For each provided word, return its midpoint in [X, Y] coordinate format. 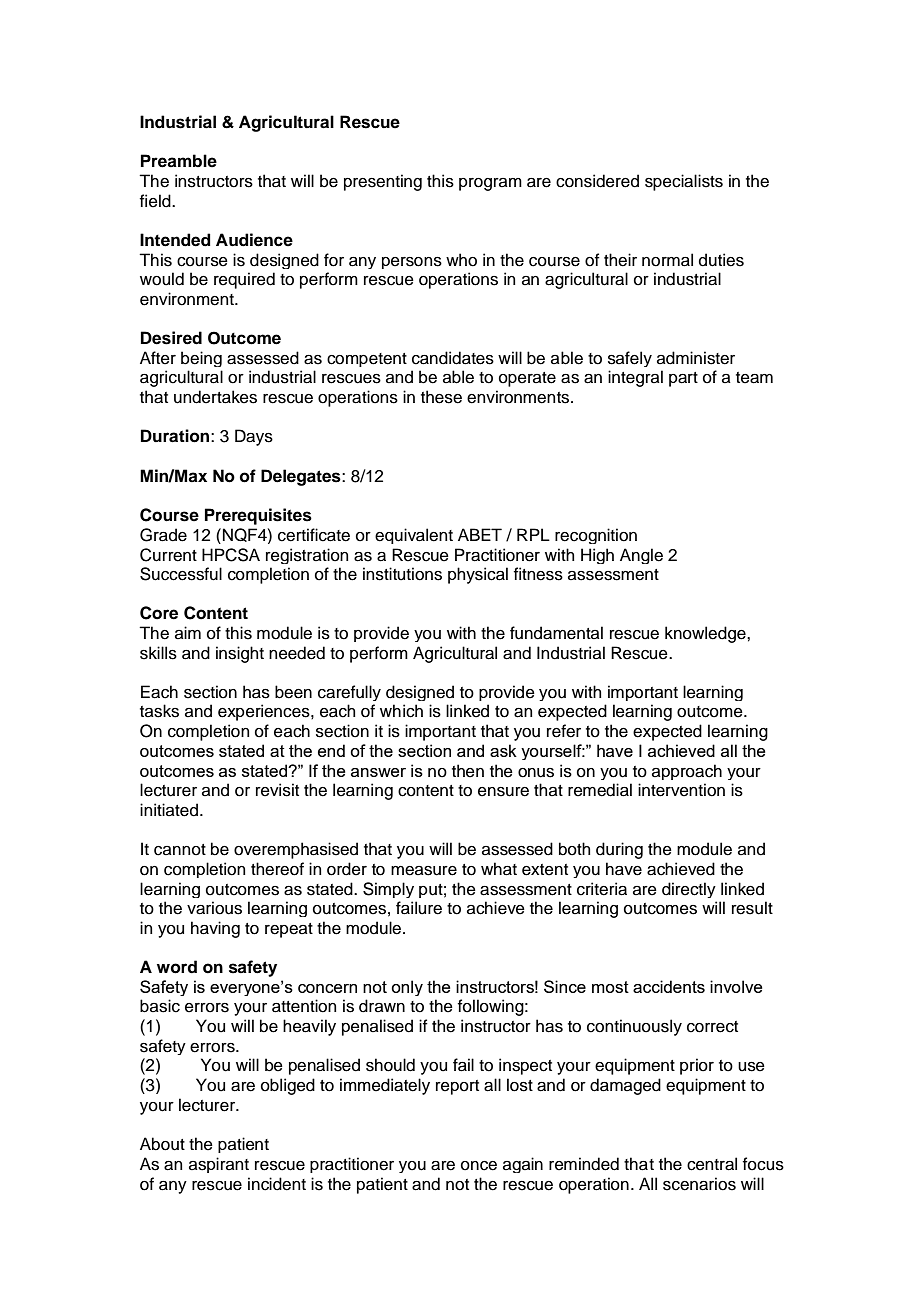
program [490, 184]
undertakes [215, 397]
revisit [277, 790]
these [441, 397]
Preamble [179, 161]
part [683, 379]
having [215, 929]
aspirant [219, 1165]
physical [478, 575]
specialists [684, 182]
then [468, 771]
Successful [181, 574]
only [407, 988]
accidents [669, 986]
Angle [641, 556]
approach [687, 772]
